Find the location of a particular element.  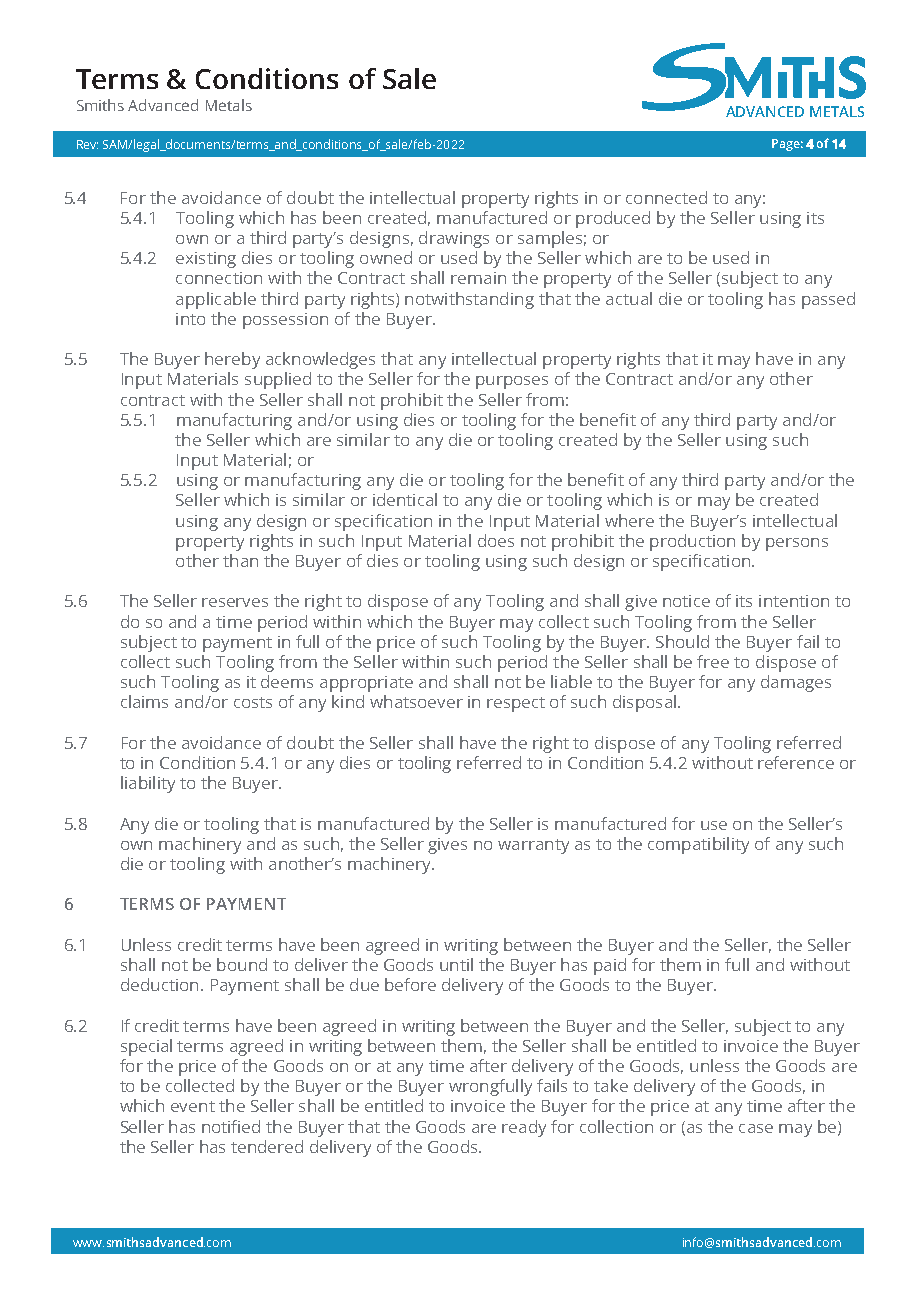

than is located at coordinates (240, 560).
